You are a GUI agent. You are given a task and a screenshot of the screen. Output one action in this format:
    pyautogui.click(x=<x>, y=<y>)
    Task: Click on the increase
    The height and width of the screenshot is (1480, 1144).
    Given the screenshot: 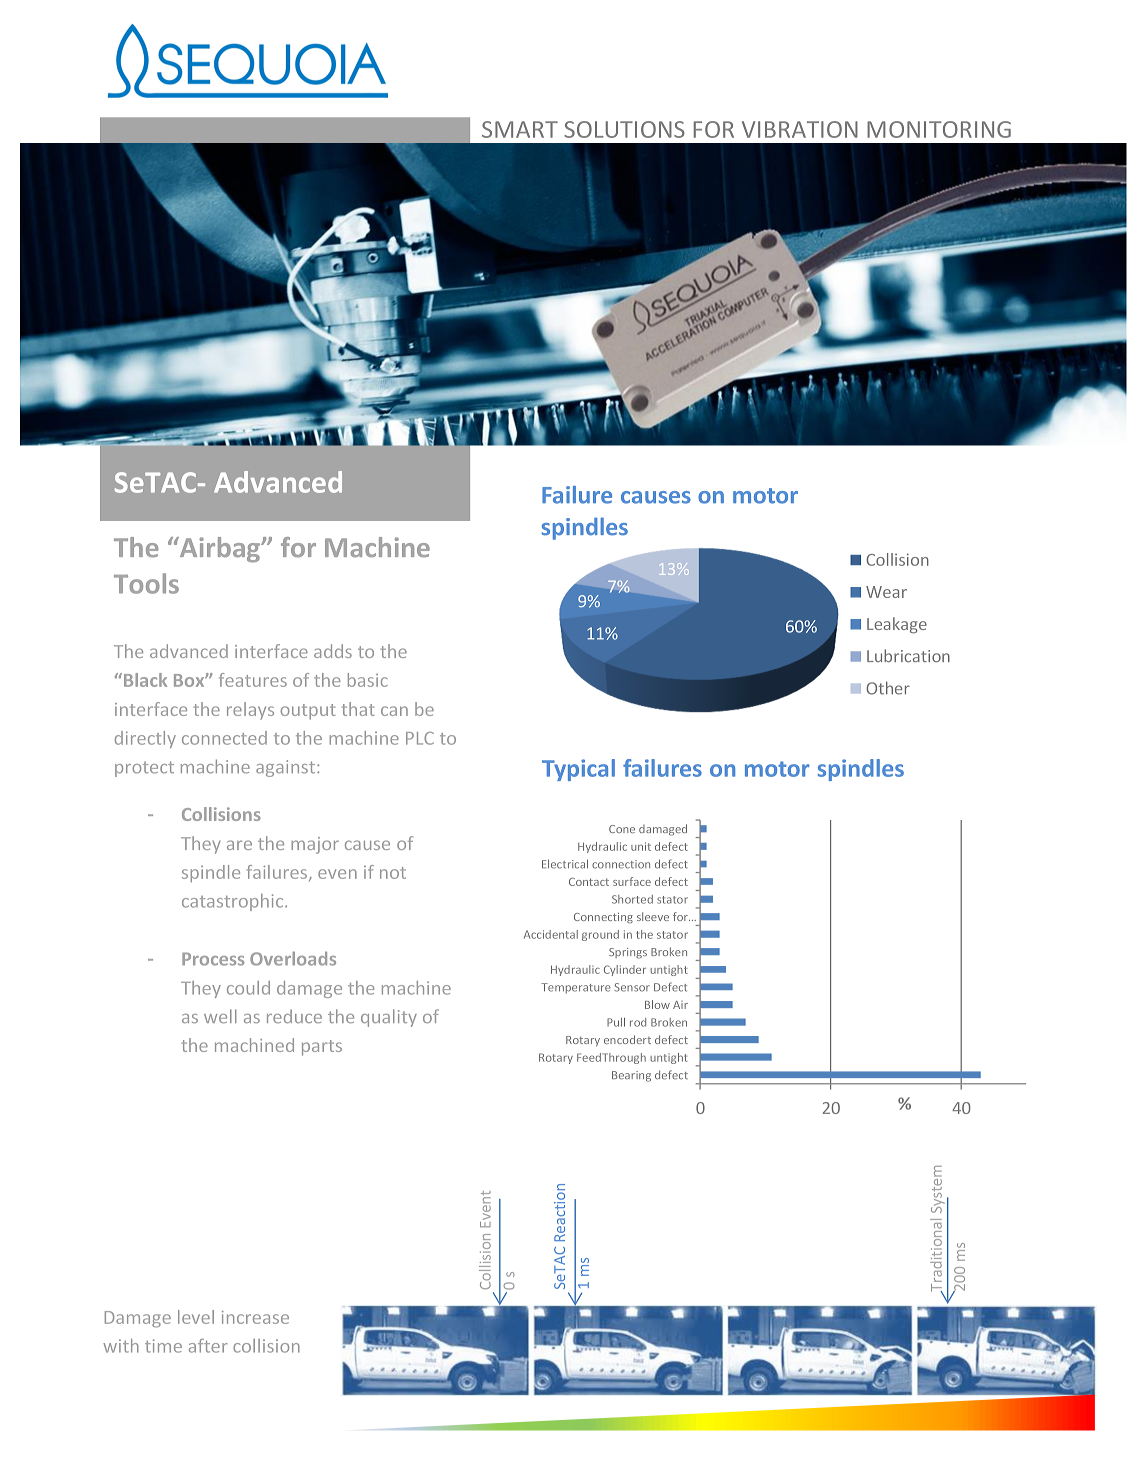 What is the action you would take?
    pyautogui.click(x=255, y=1317)
